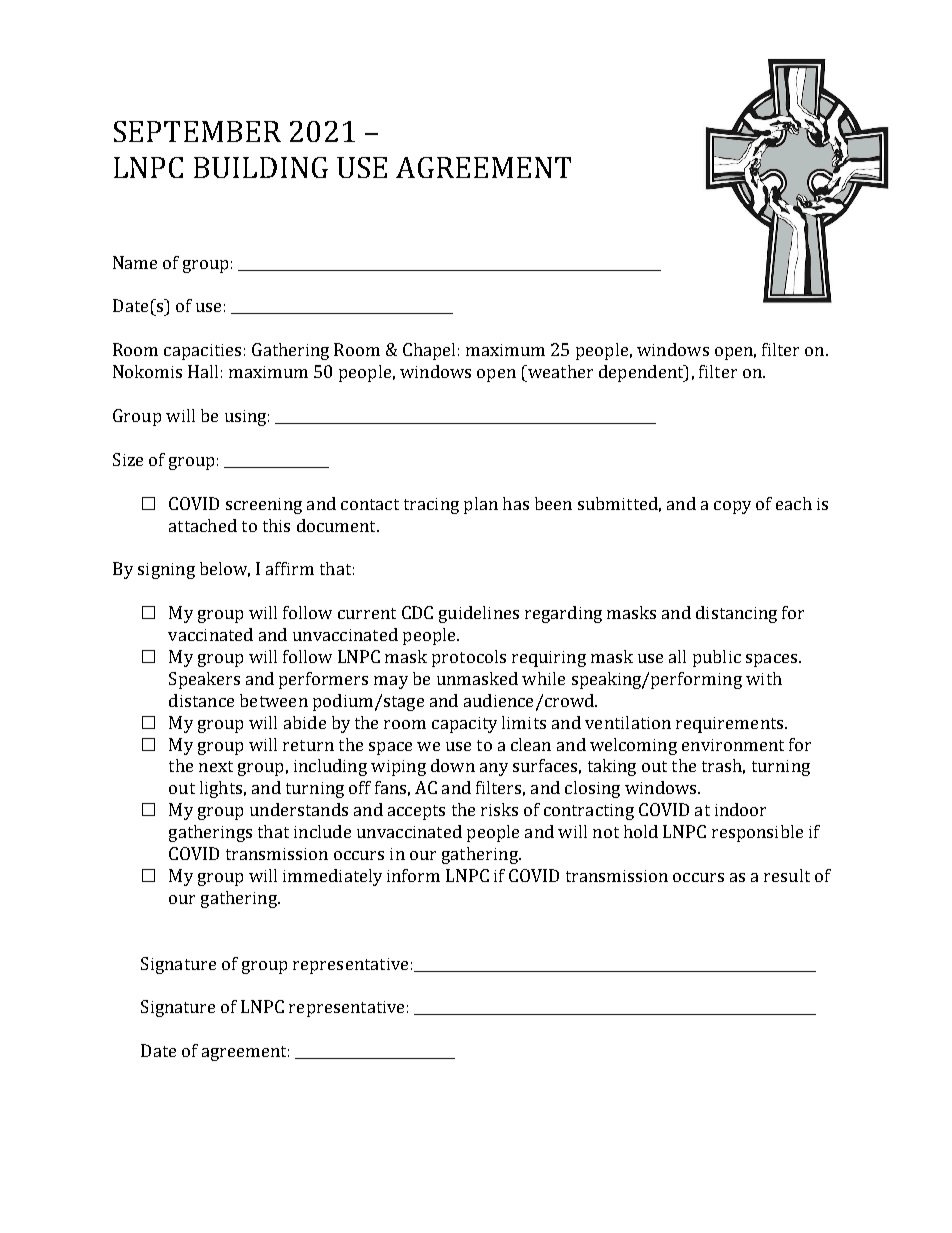  Describe the element at coordinates (413, 875) in the screenshot. I see `inform` at that location.
